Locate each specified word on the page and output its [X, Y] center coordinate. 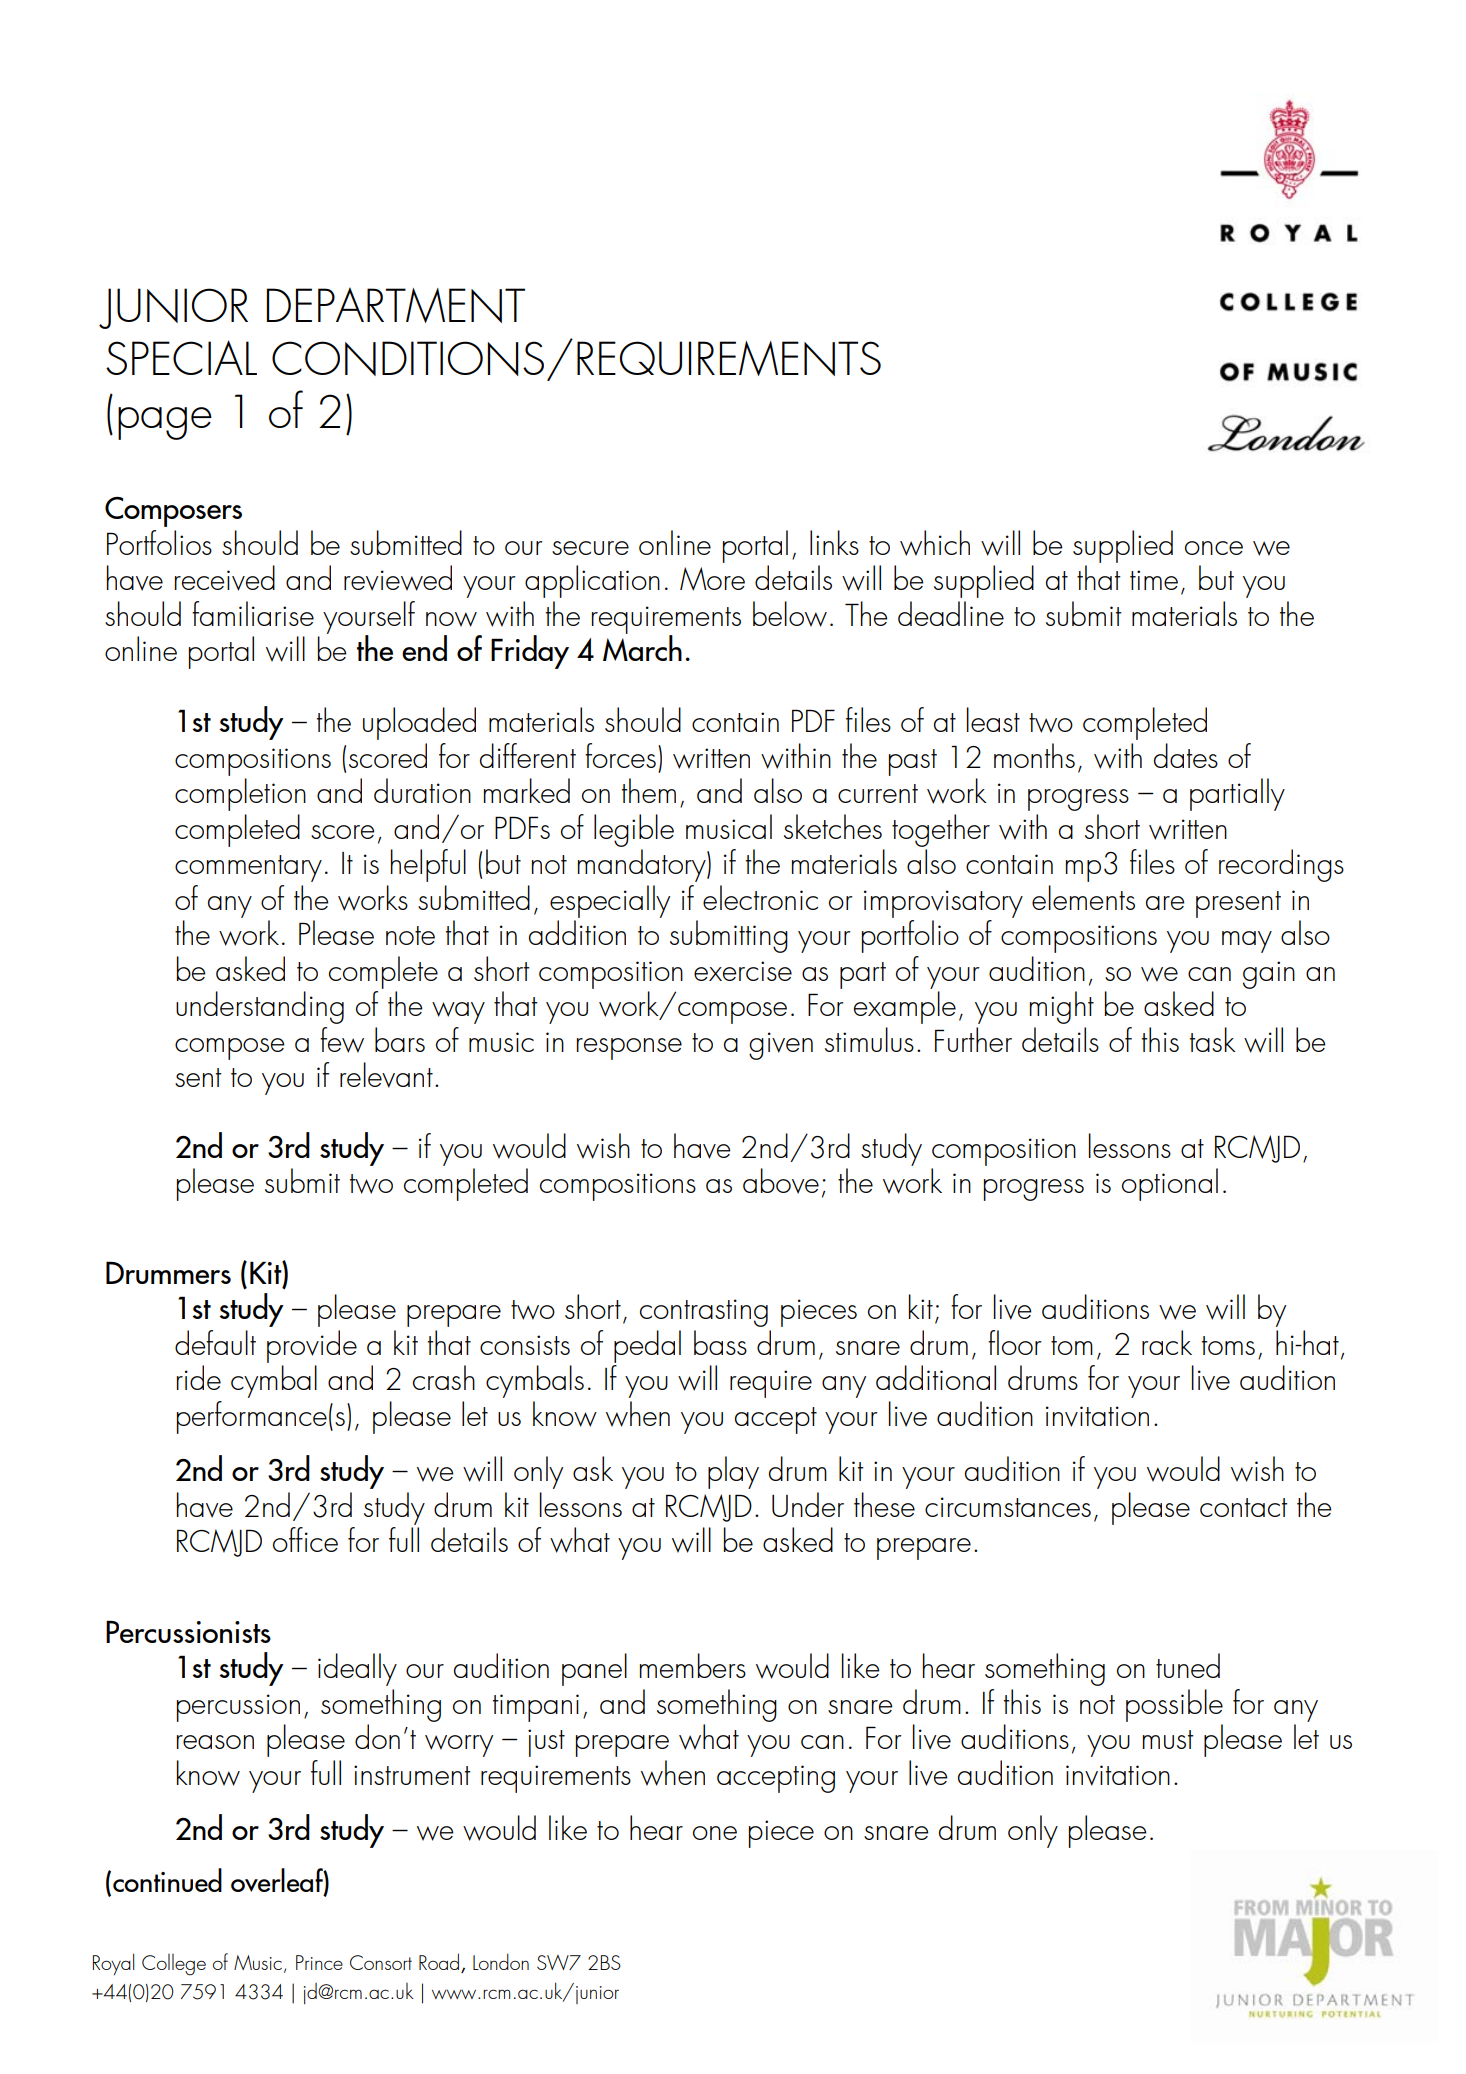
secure [590, 548]
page [165, 423]
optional [1170, 1184]
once [1214, 548]
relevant [386, 1075]
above [781, 1181]
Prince [319, 1962]
